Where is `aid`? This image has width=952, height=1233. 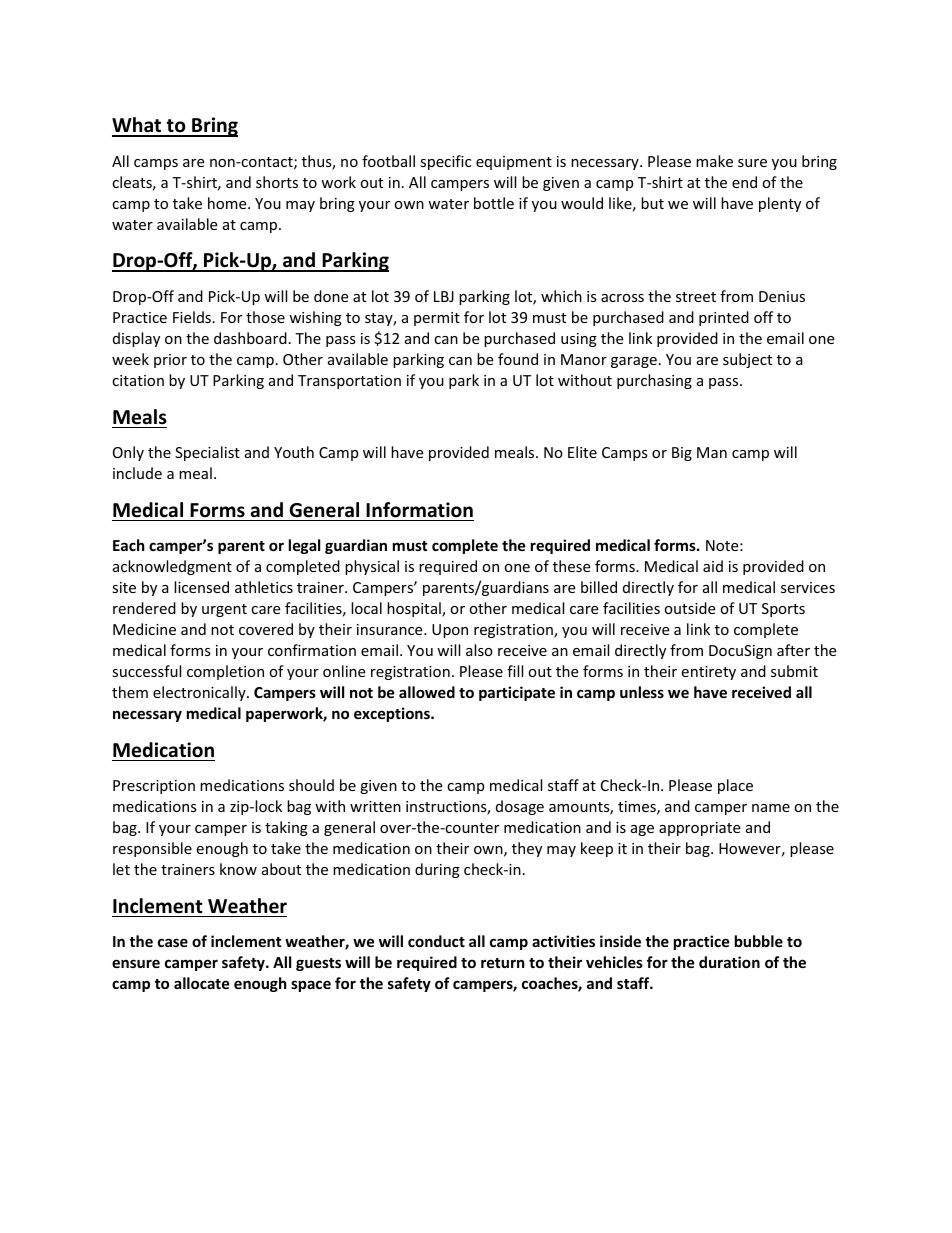
aid is located at coordinates (713, 566).
